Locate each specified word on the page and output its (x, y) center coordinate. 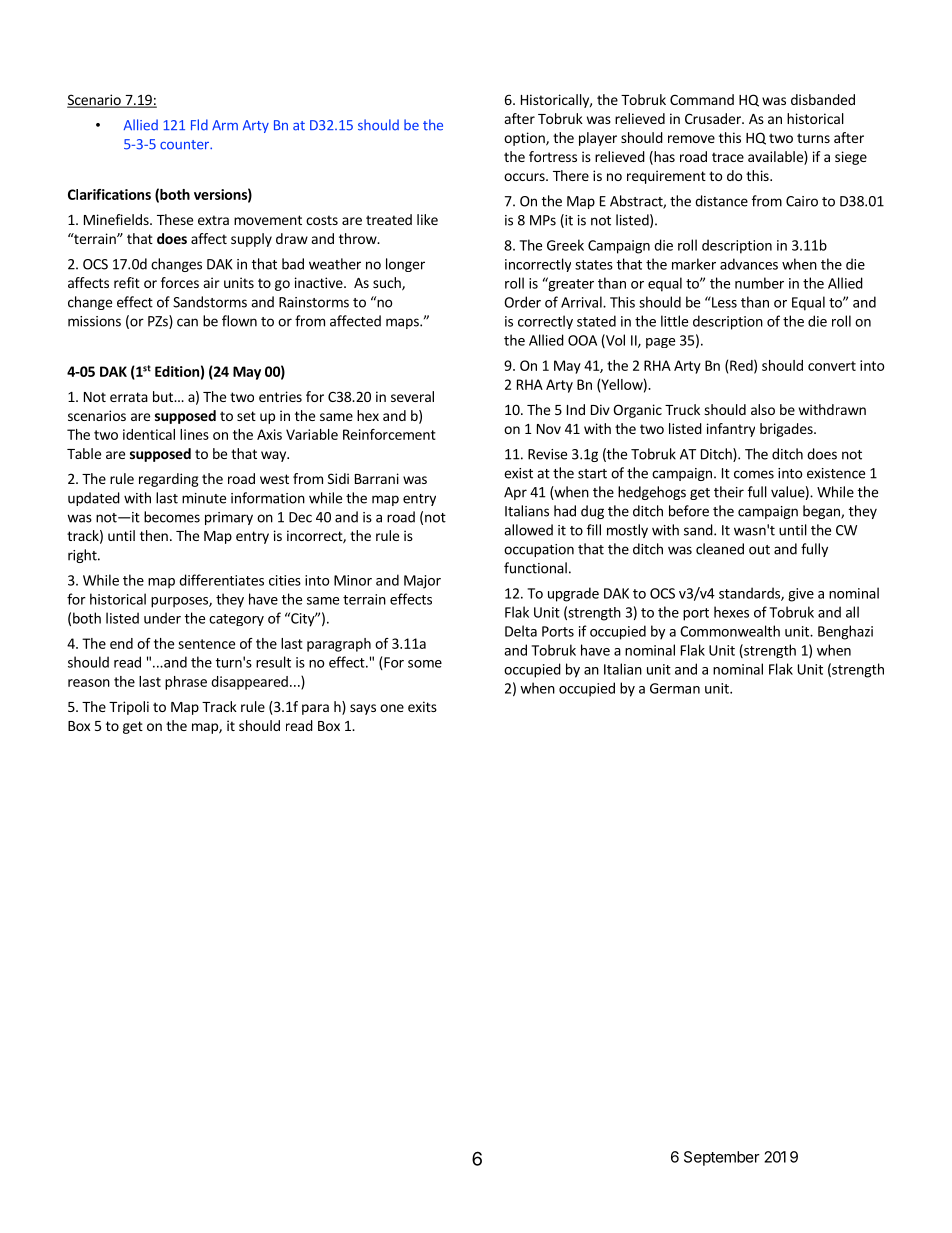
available (776, 158)
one (392, 708)
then (154, 535)
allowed (528, 530)
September (722, 1158)
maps (403, 323)
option (525, 139)
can (187, 322)
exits (422, 706)
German (675, 688)
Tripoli (129, 708)
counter (185, 145)
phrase (186, 683)
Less (723, 302)
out (759, 550)
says (363, 709)
